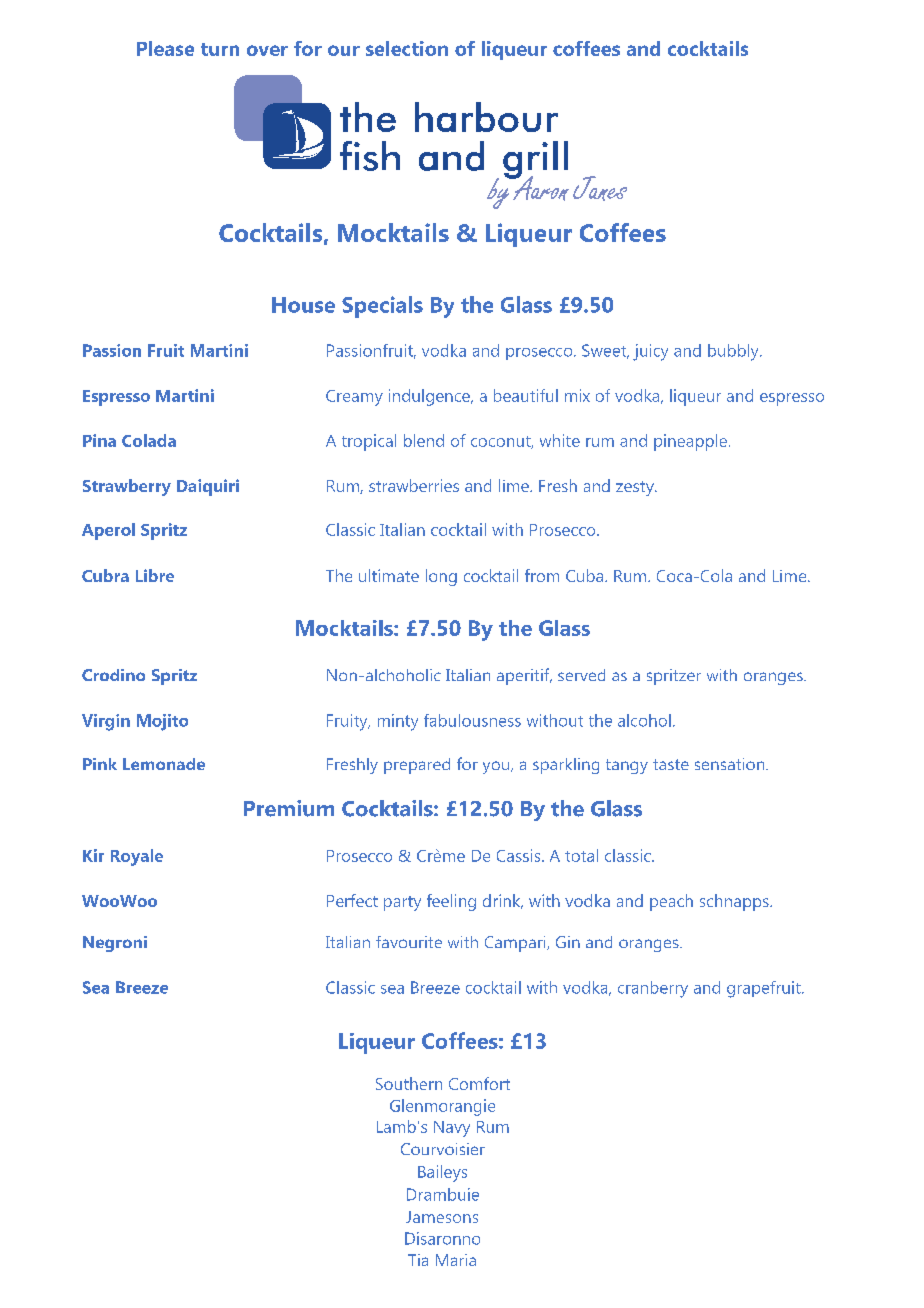  What do you see at coordinates (398, 722) in the screenshot?
I see `minty` at bounding box center [398, 722].
